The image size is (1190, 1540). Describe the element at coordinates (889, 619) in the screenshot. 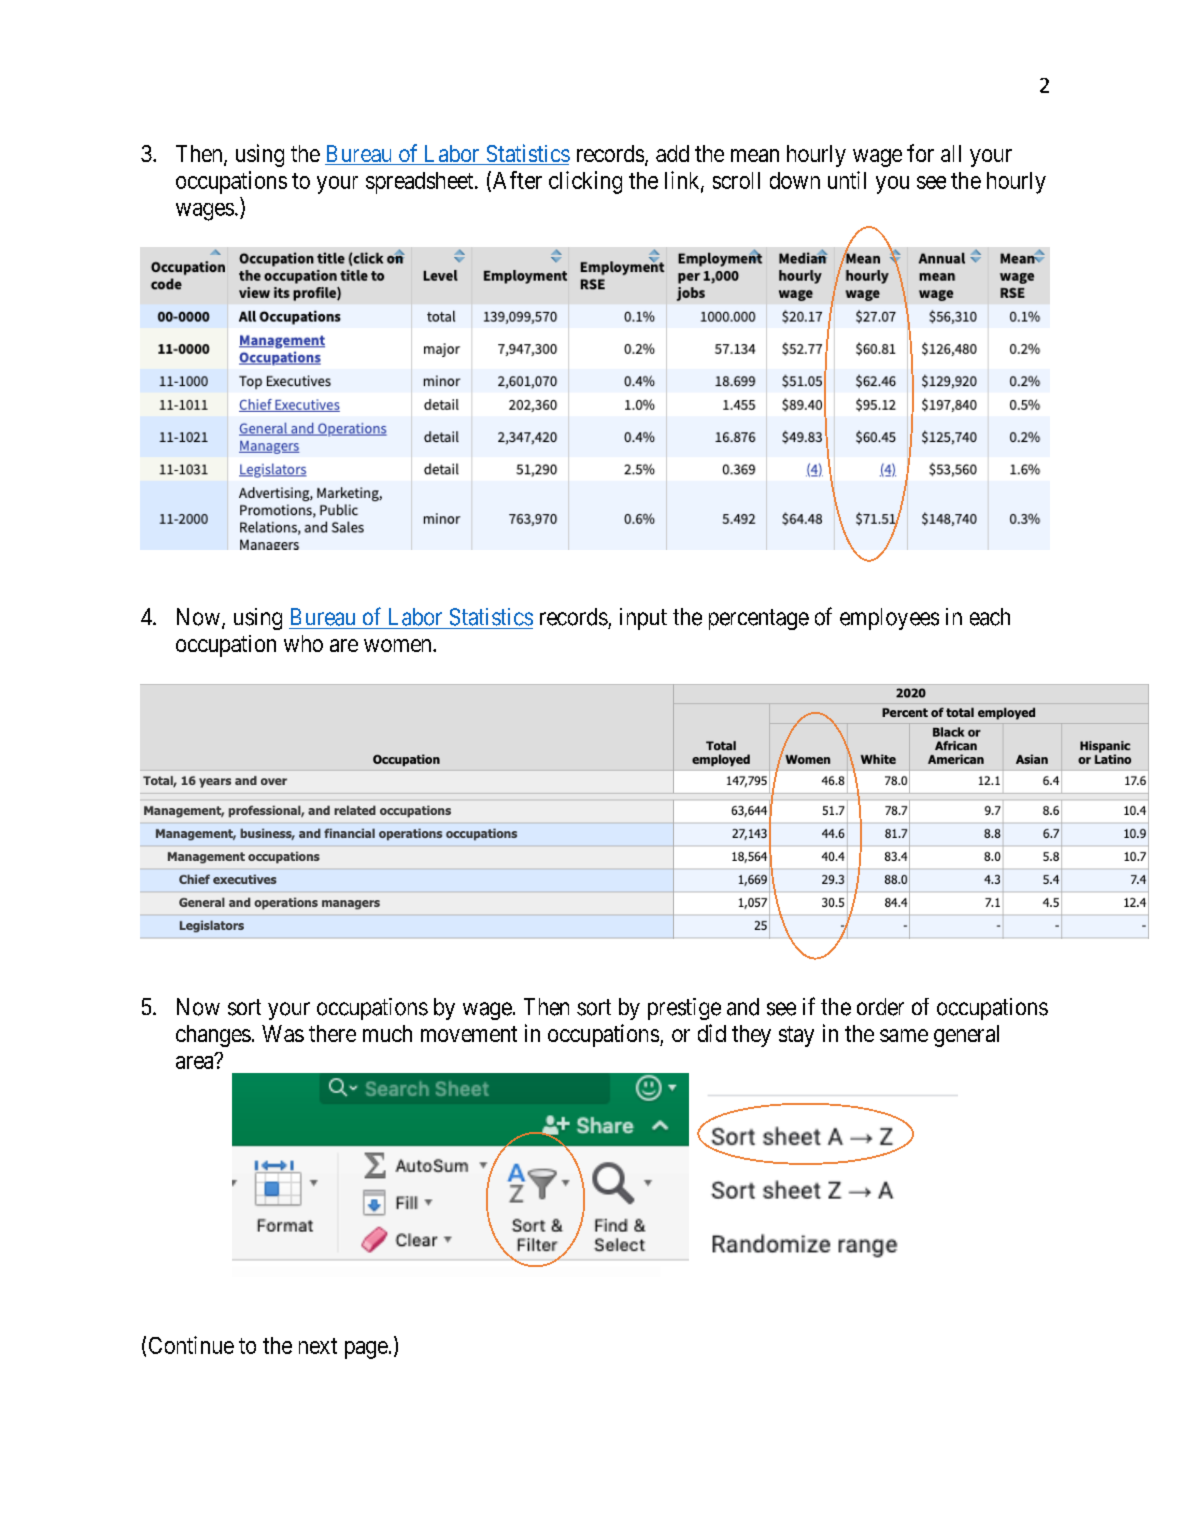

I see `employees` at that location.
